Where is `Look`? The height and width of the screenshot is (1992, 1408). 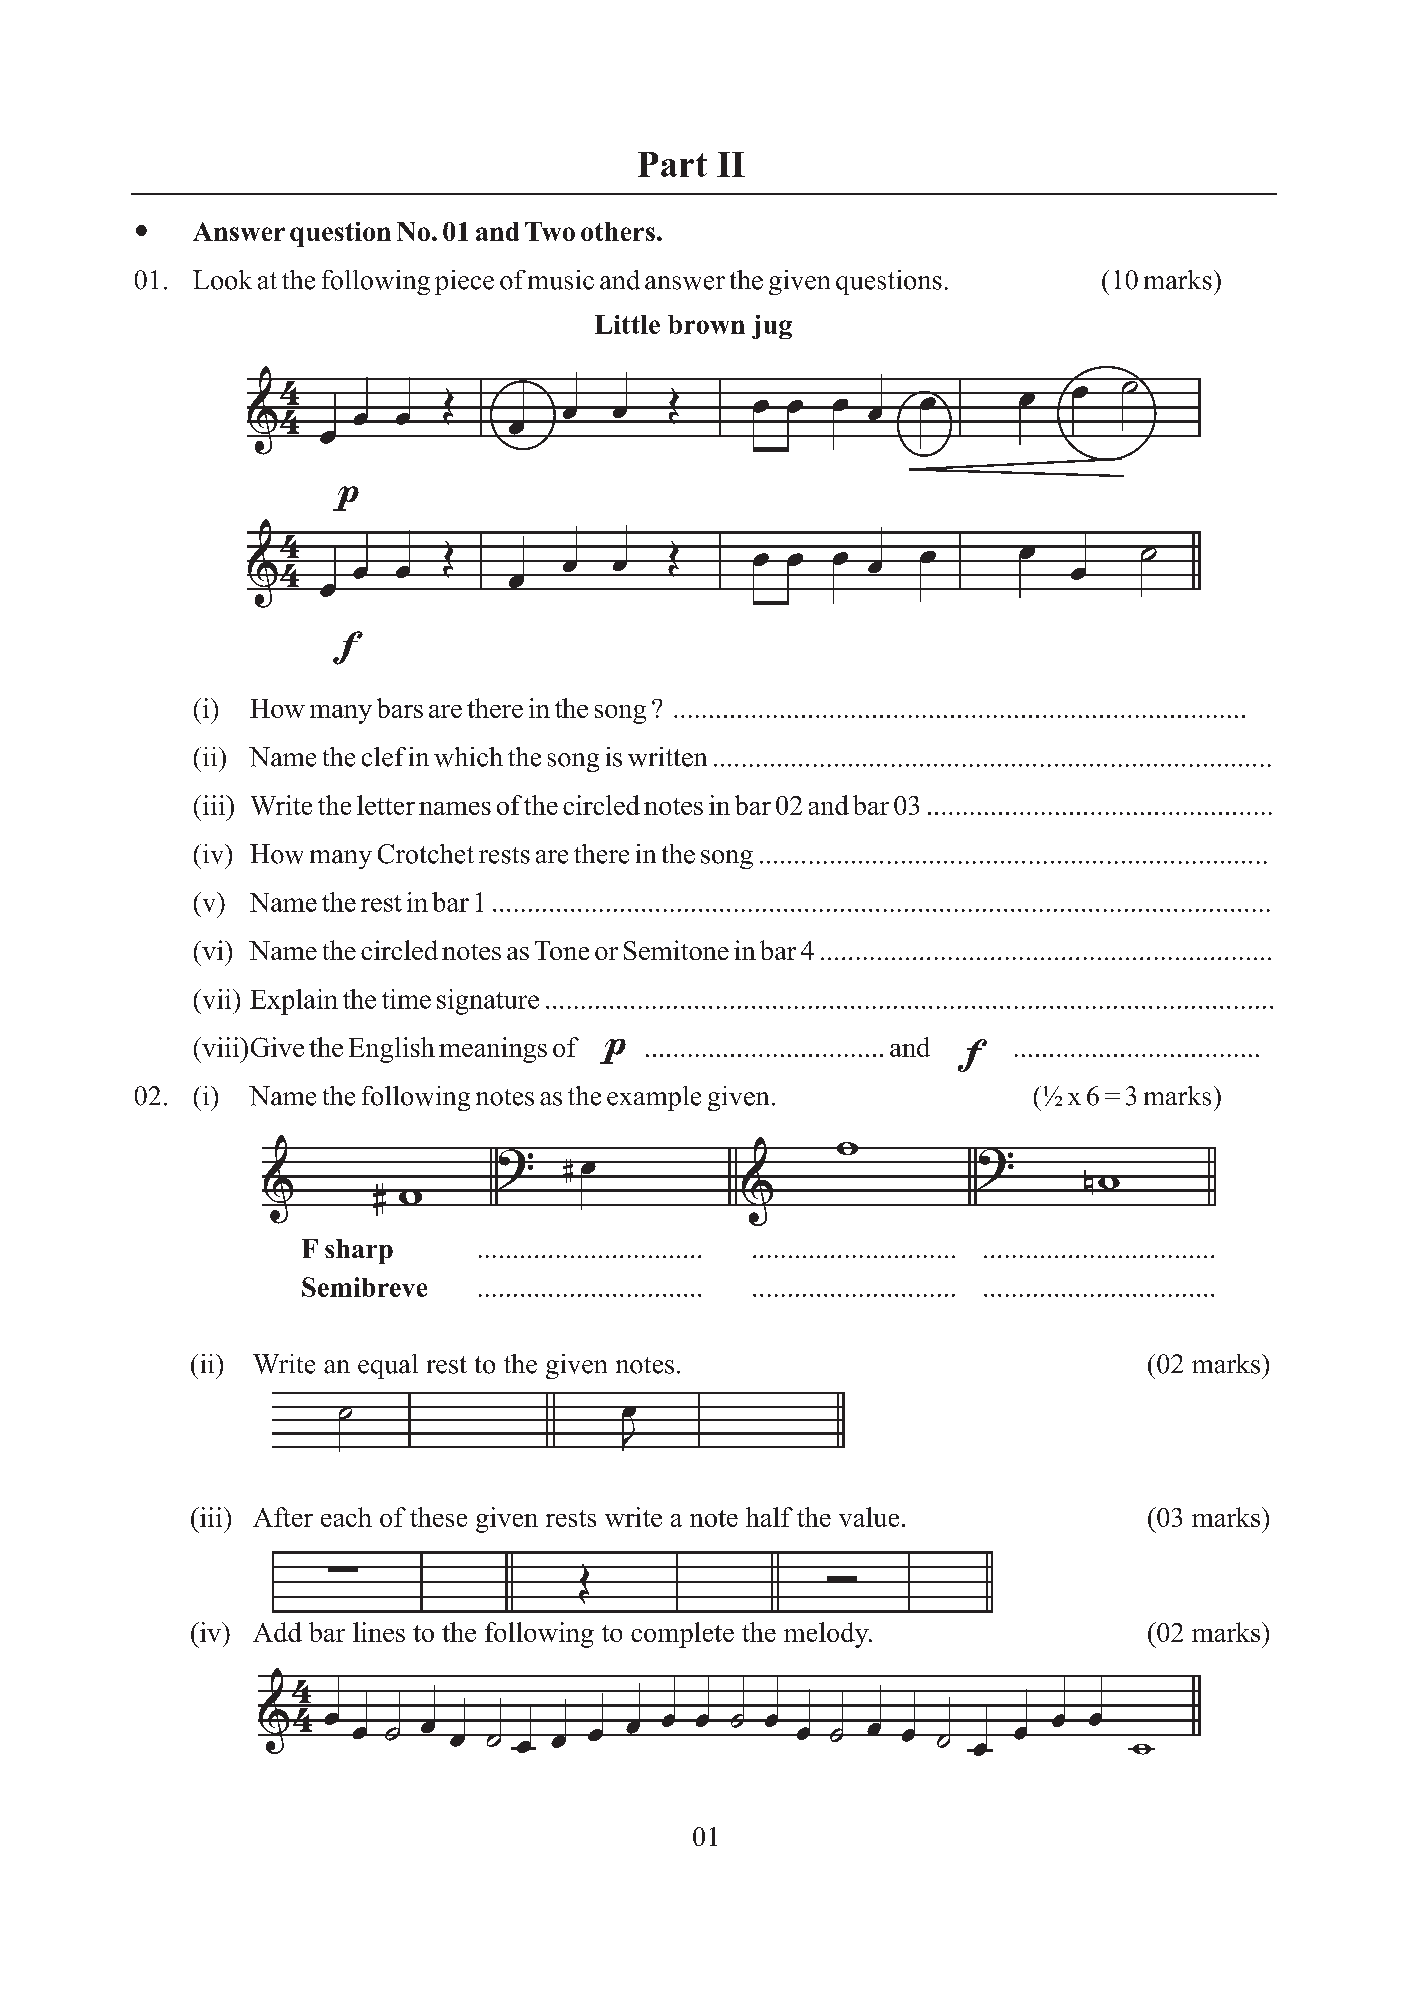
Look is located at coordinates (222, 280).
